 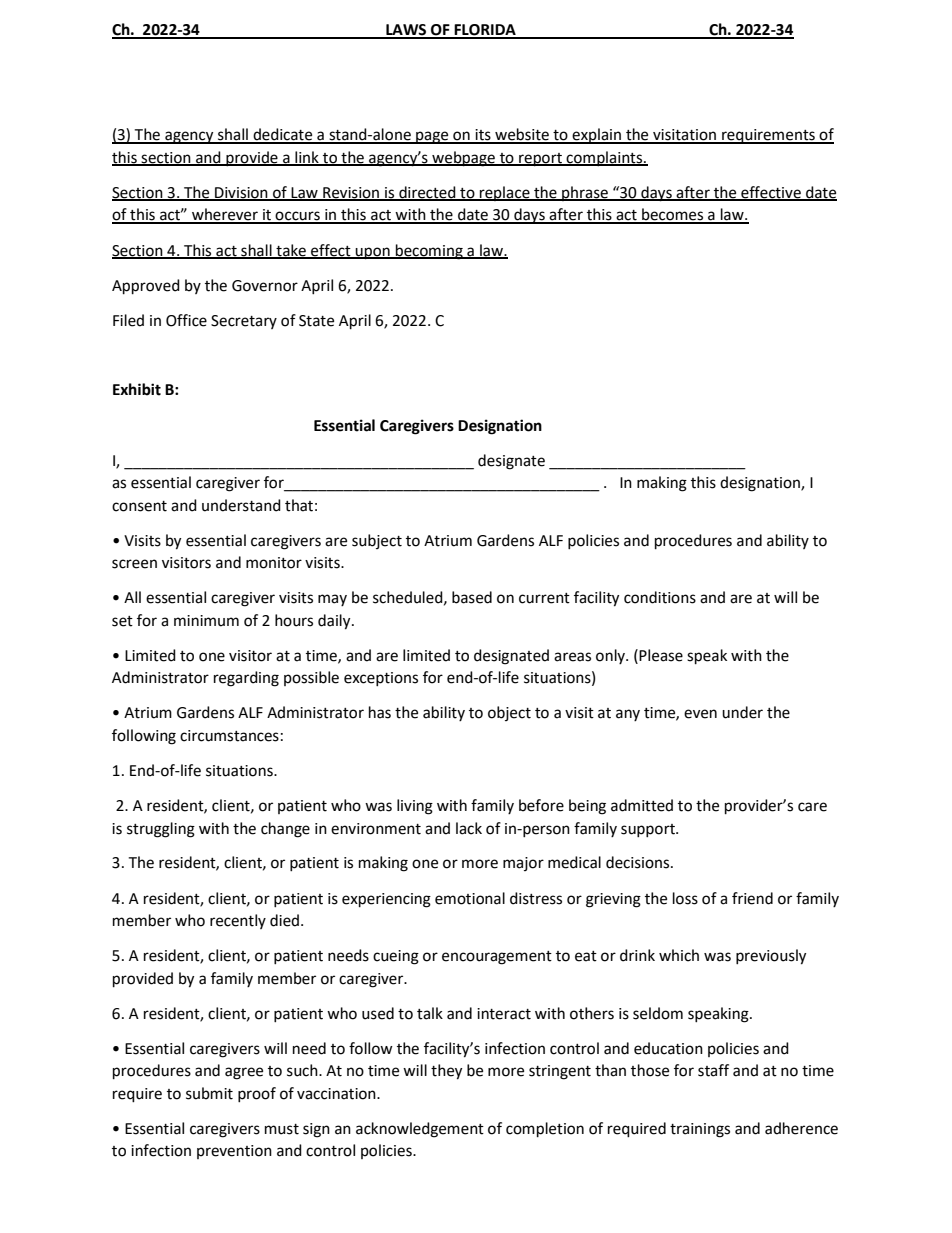 What do you see at coordinates (472, 597) in the document?
I see `based` at bounding box center [472, 597].
